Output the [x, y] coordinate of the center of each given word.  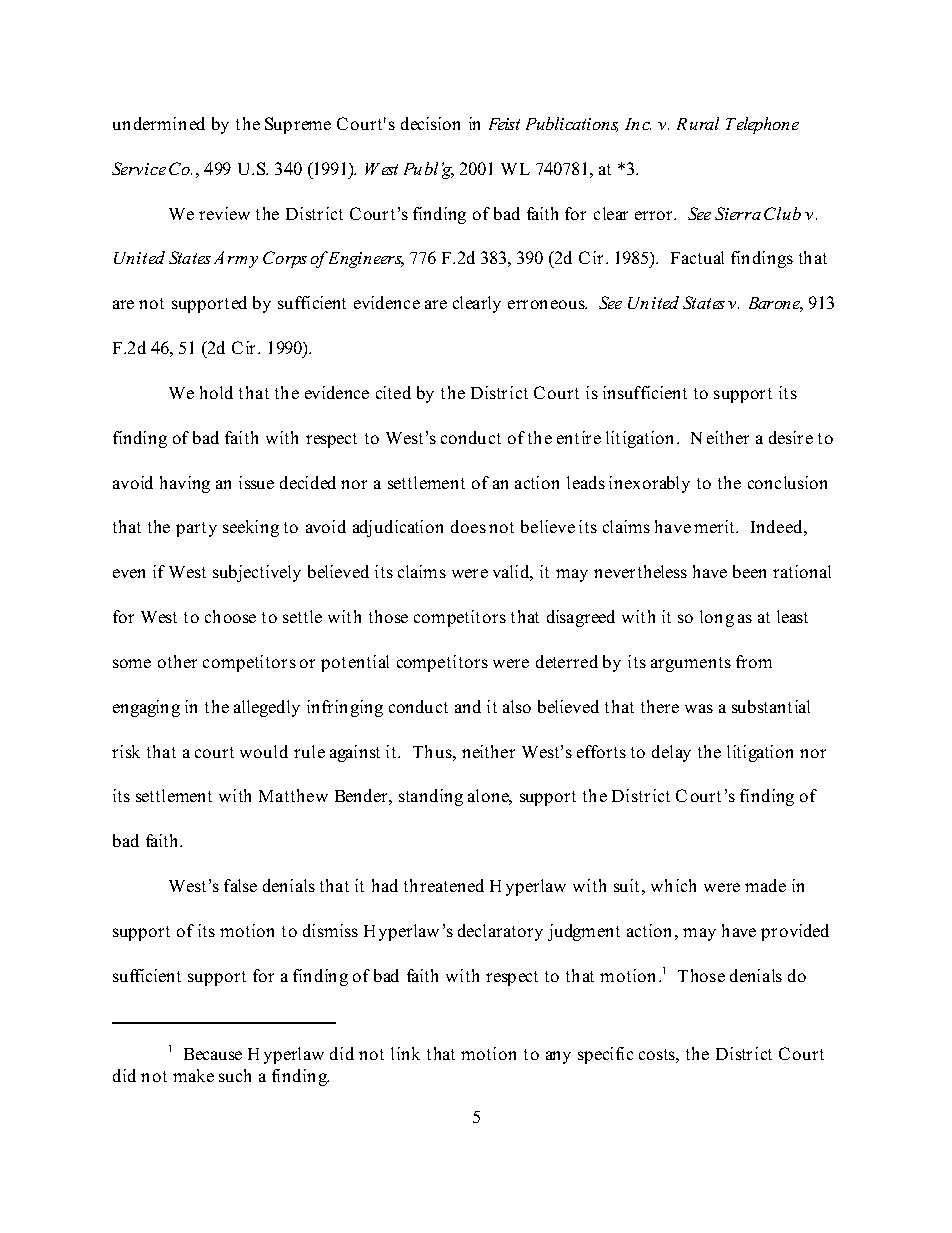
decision [430, 123]
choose [230, 616]
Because [213, 1054]
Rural [698, 123]
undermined [159, 123]
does [468, 526]
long [717, 618]
